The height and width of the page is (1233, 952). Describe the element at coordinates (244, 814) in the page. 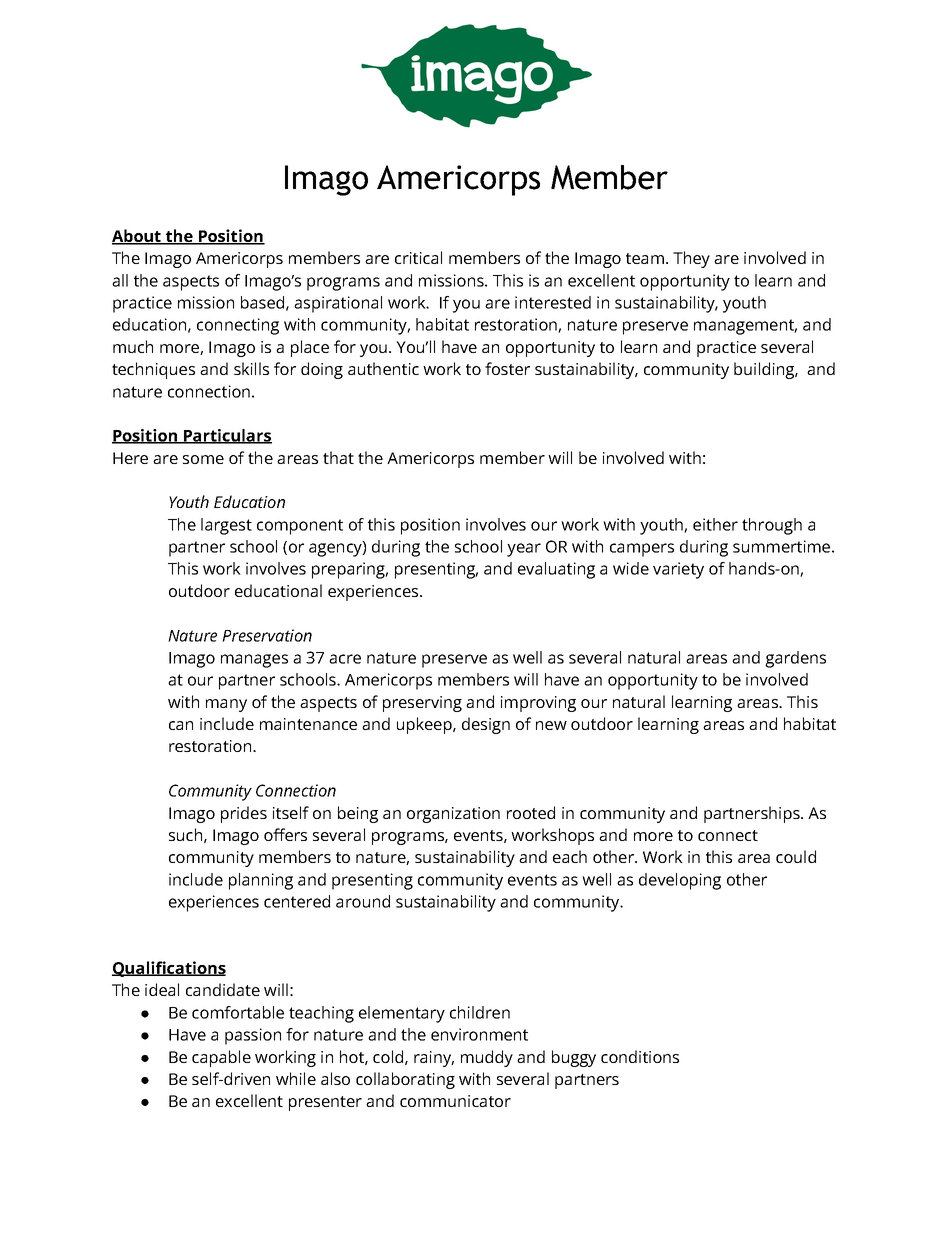

I see `prides` at that location.
